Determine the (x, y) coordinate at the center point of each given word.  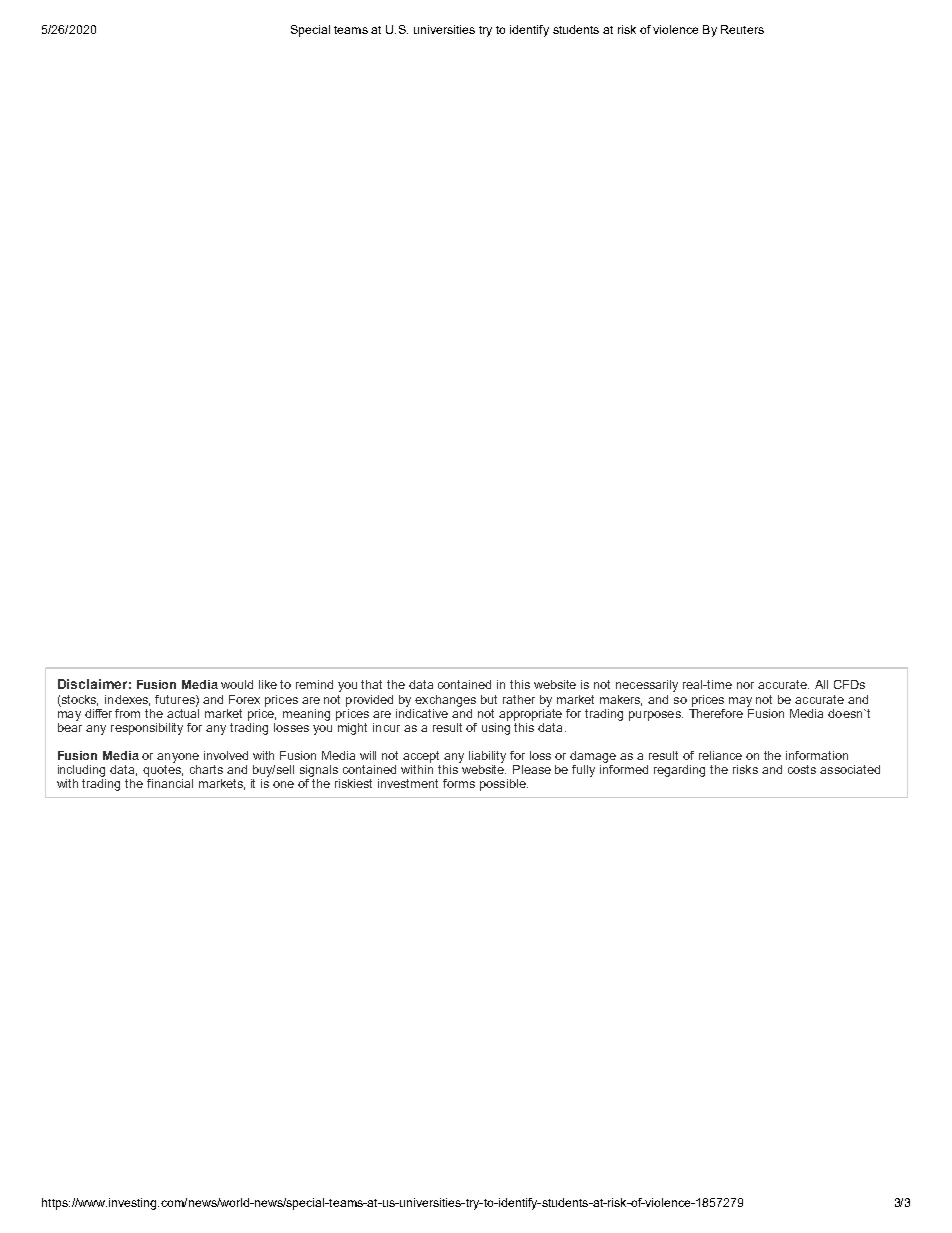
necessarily (647, 686)
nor (745, 685)
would (237, 684)
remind (314, 684)
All (821, 684)
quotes (163, 769)
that (371, 684)
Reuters (742, 29)
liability (487, 757)
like (268, 684)
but (489, 699)
